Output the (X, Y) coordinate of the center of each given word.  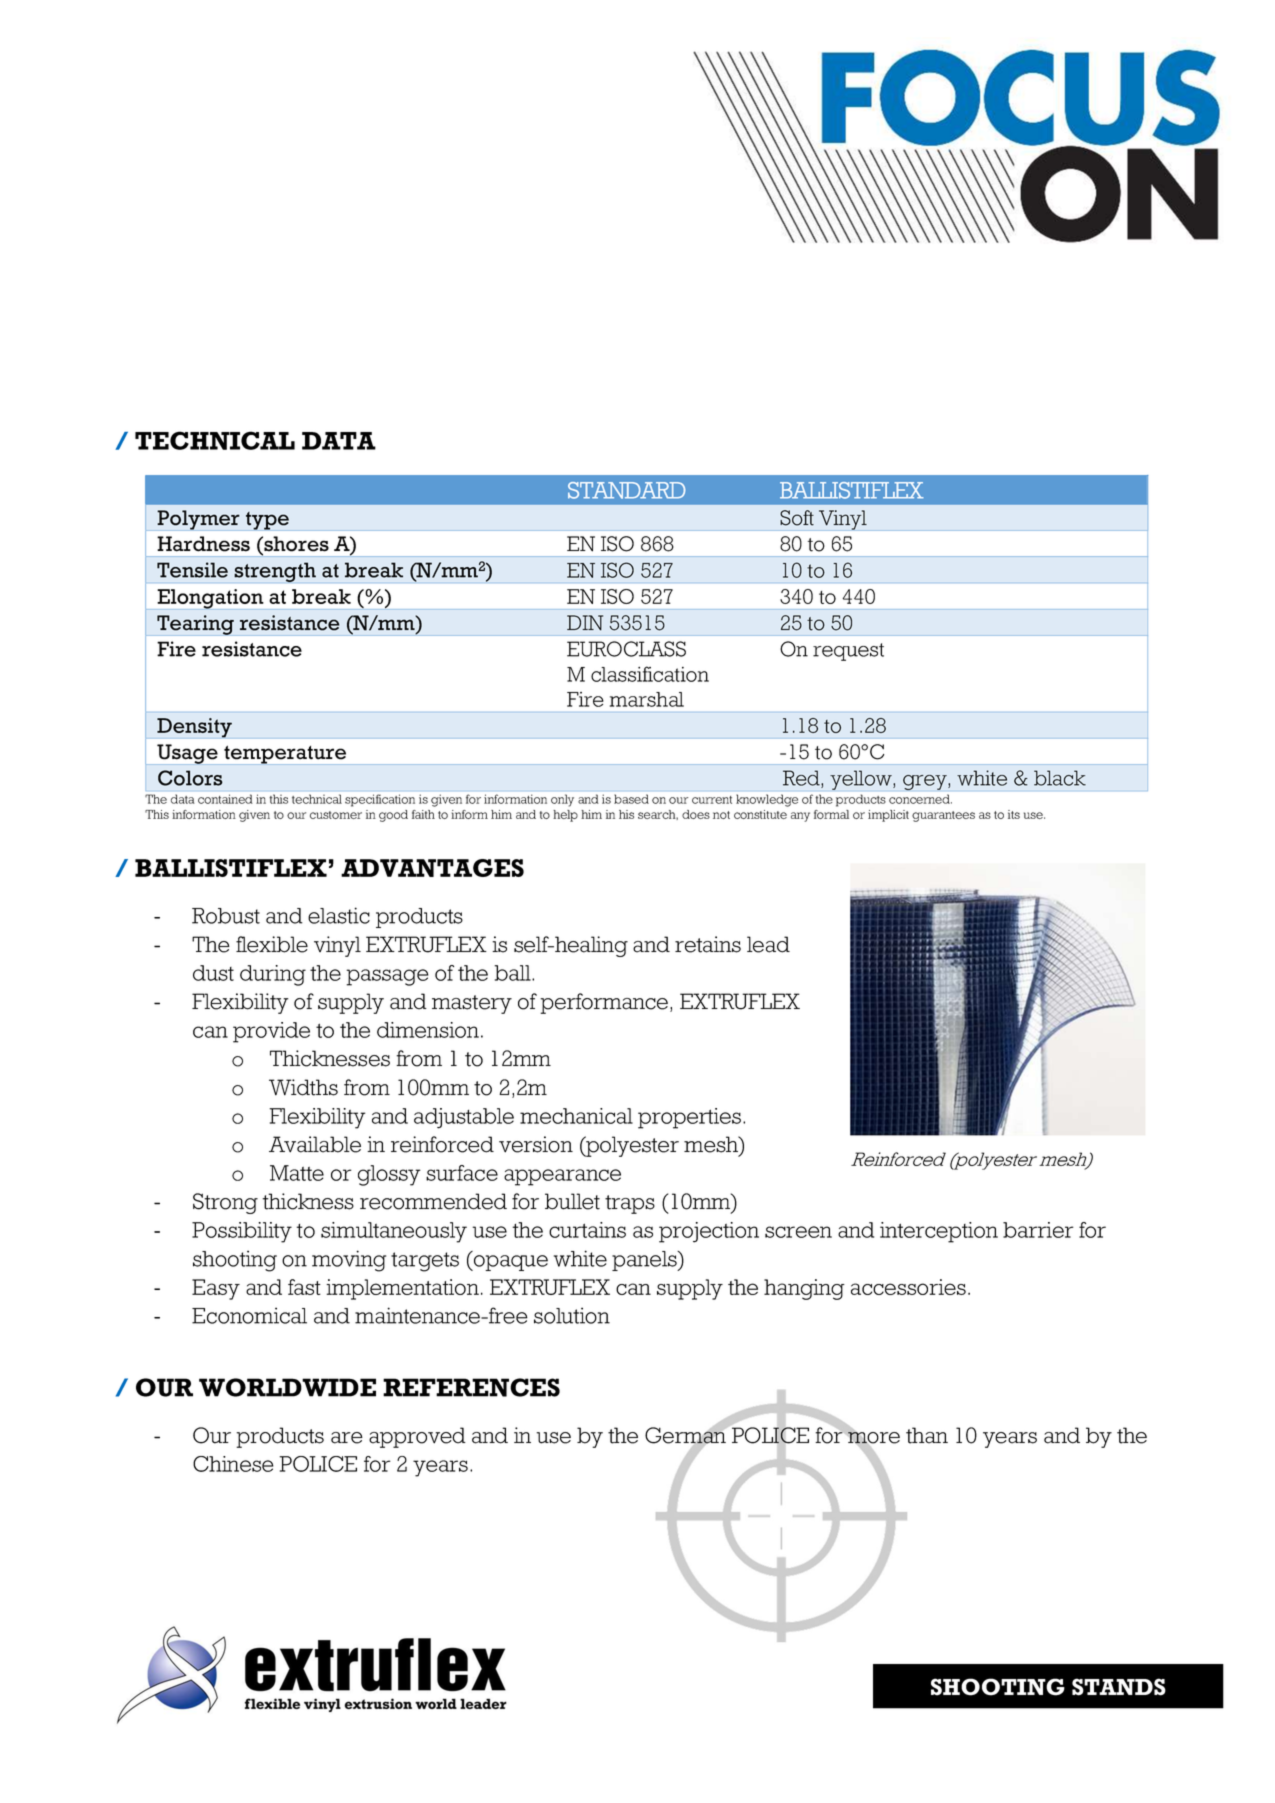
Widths (303, 1087)
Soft (797, 518)
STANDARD (627, 490)
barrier (1038, 1230)
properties (689, 1118)
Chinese (233, 1464)
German (686, 1435)
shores (295, 545)
